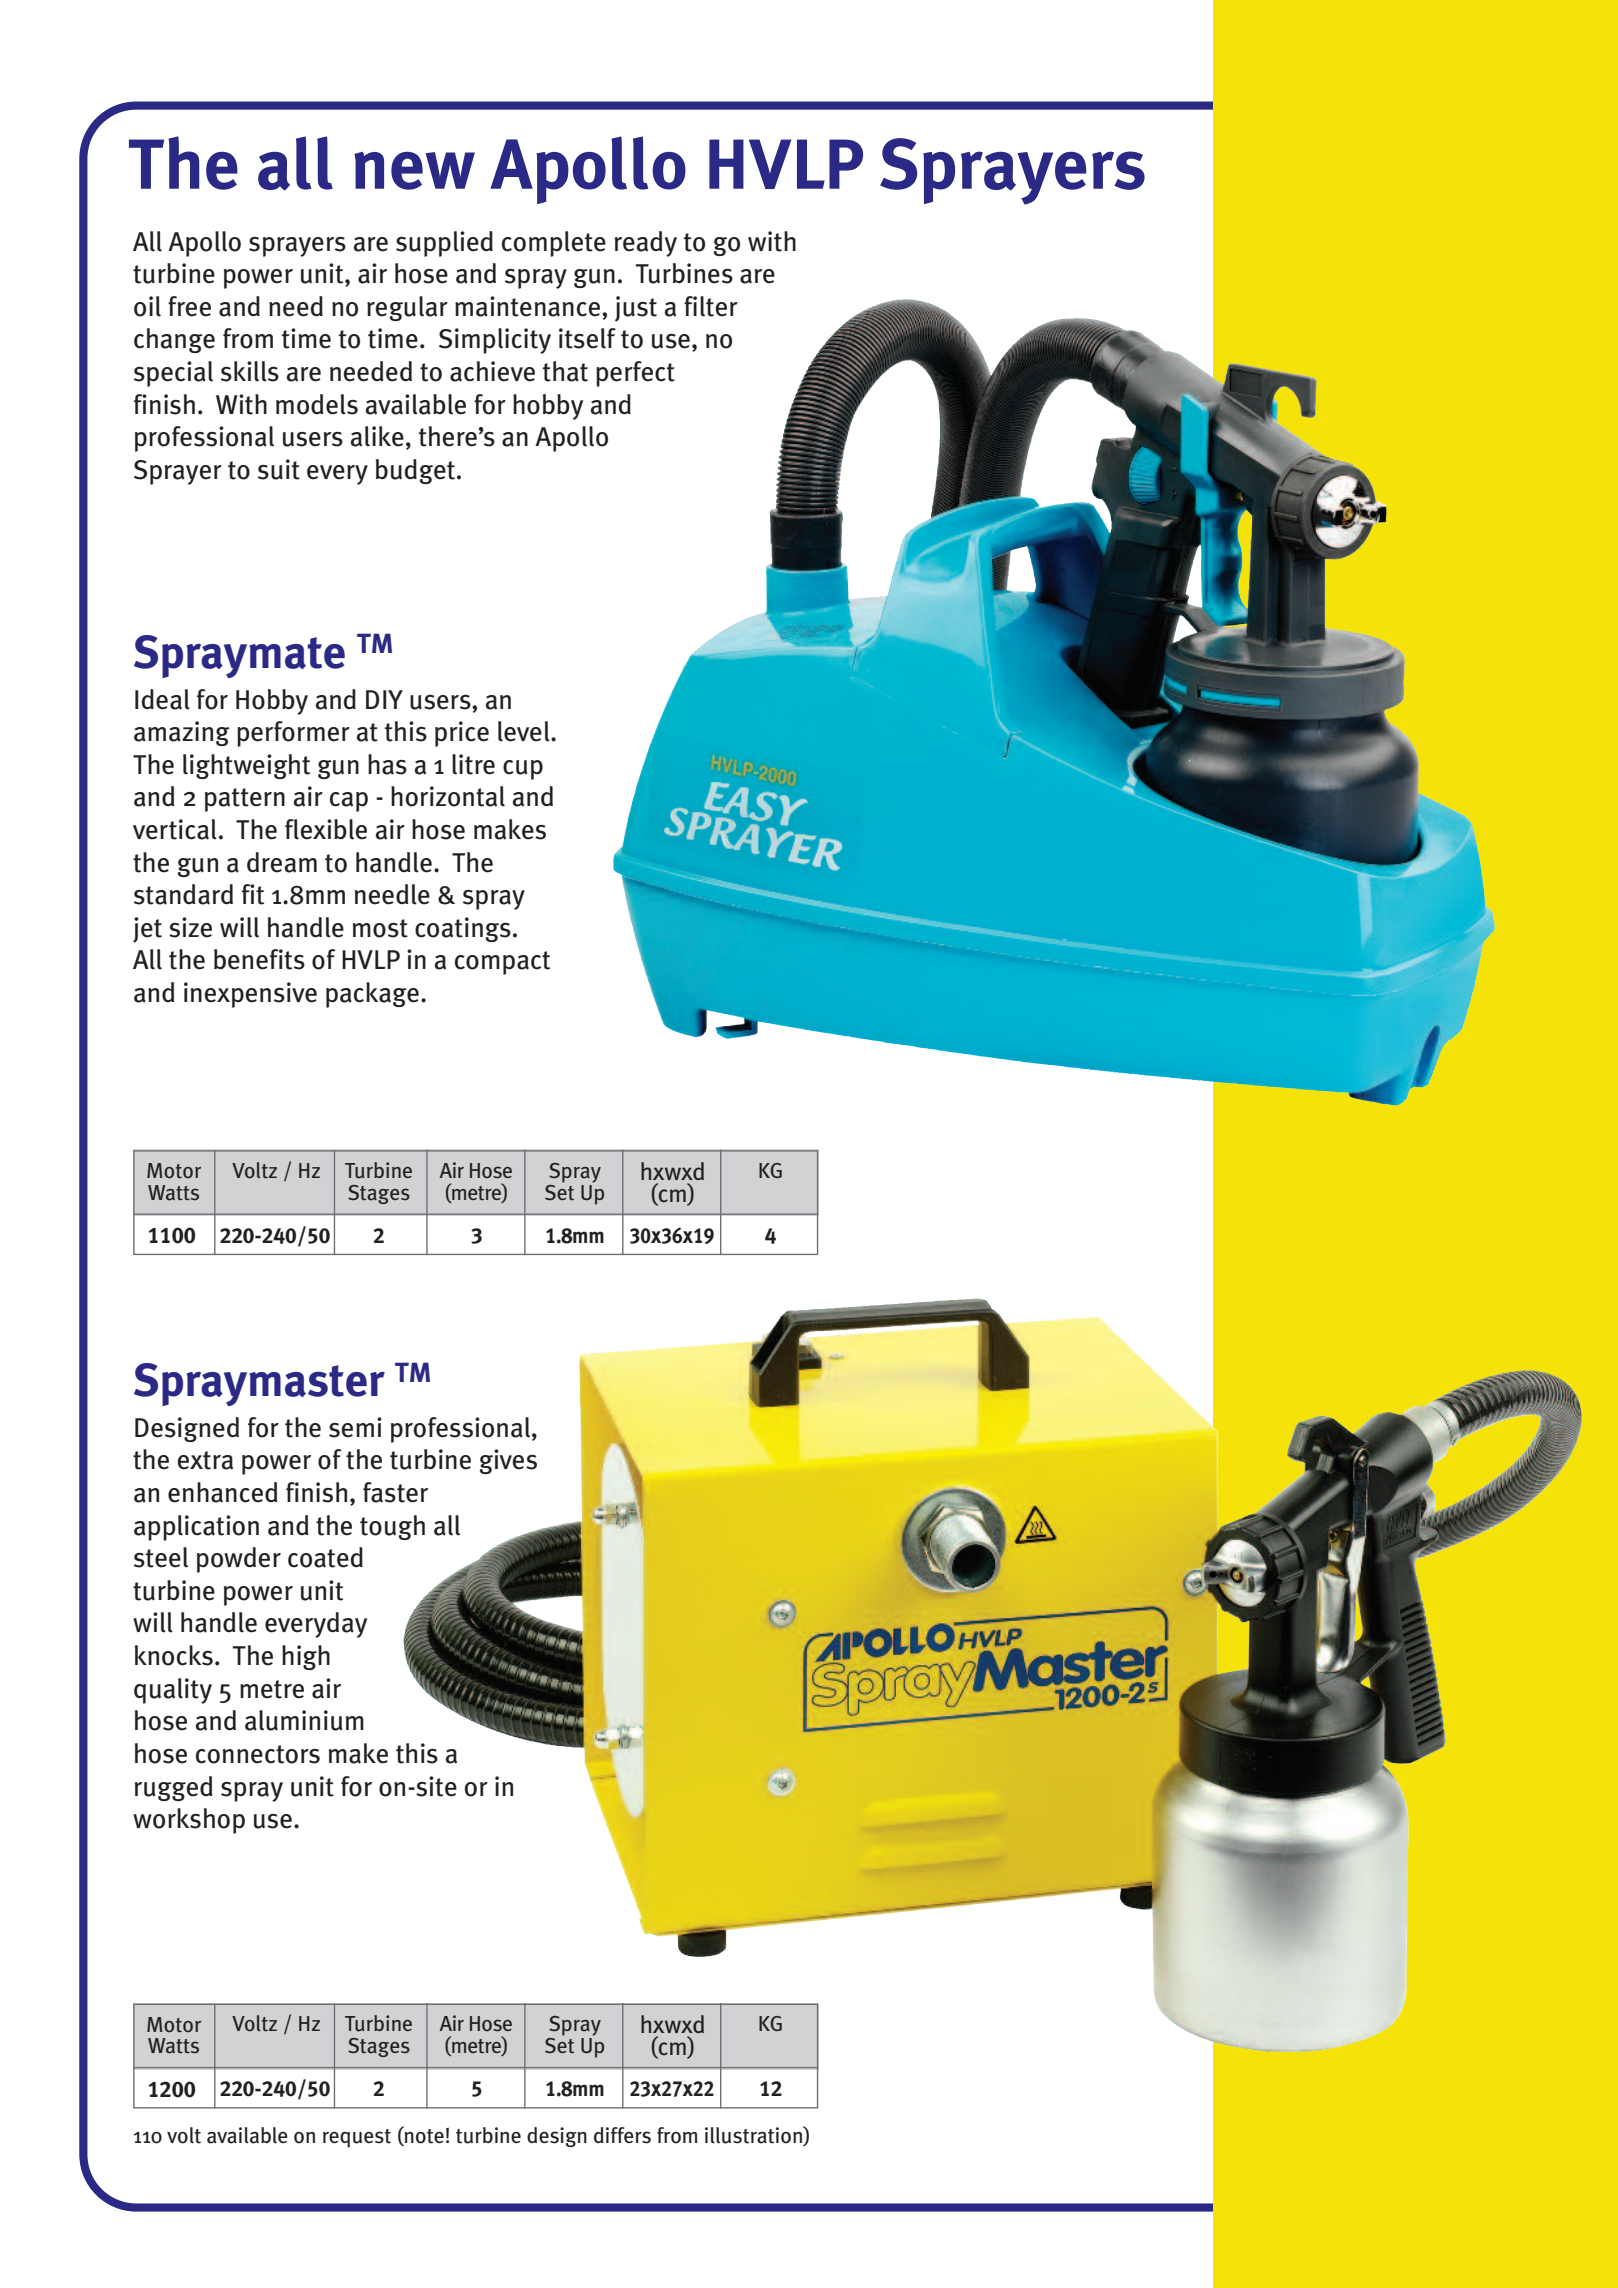 This image has height=2288, width=1618. Describe the element at coordinates (463, 929) in the image. I see `coatings` at that location.
